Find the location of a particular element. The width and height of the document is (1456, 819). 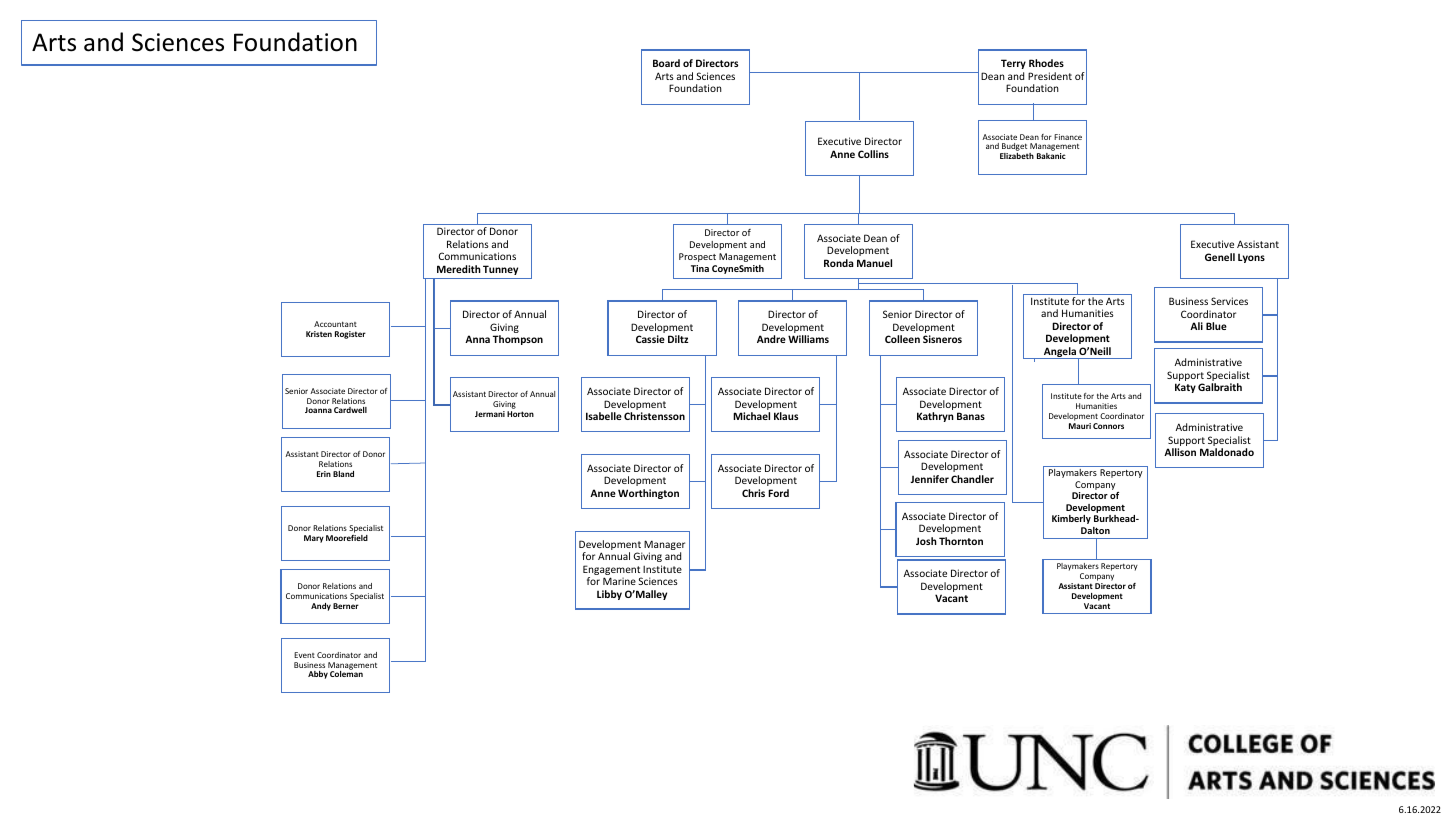

Board is located at coordinates (666, 63).
